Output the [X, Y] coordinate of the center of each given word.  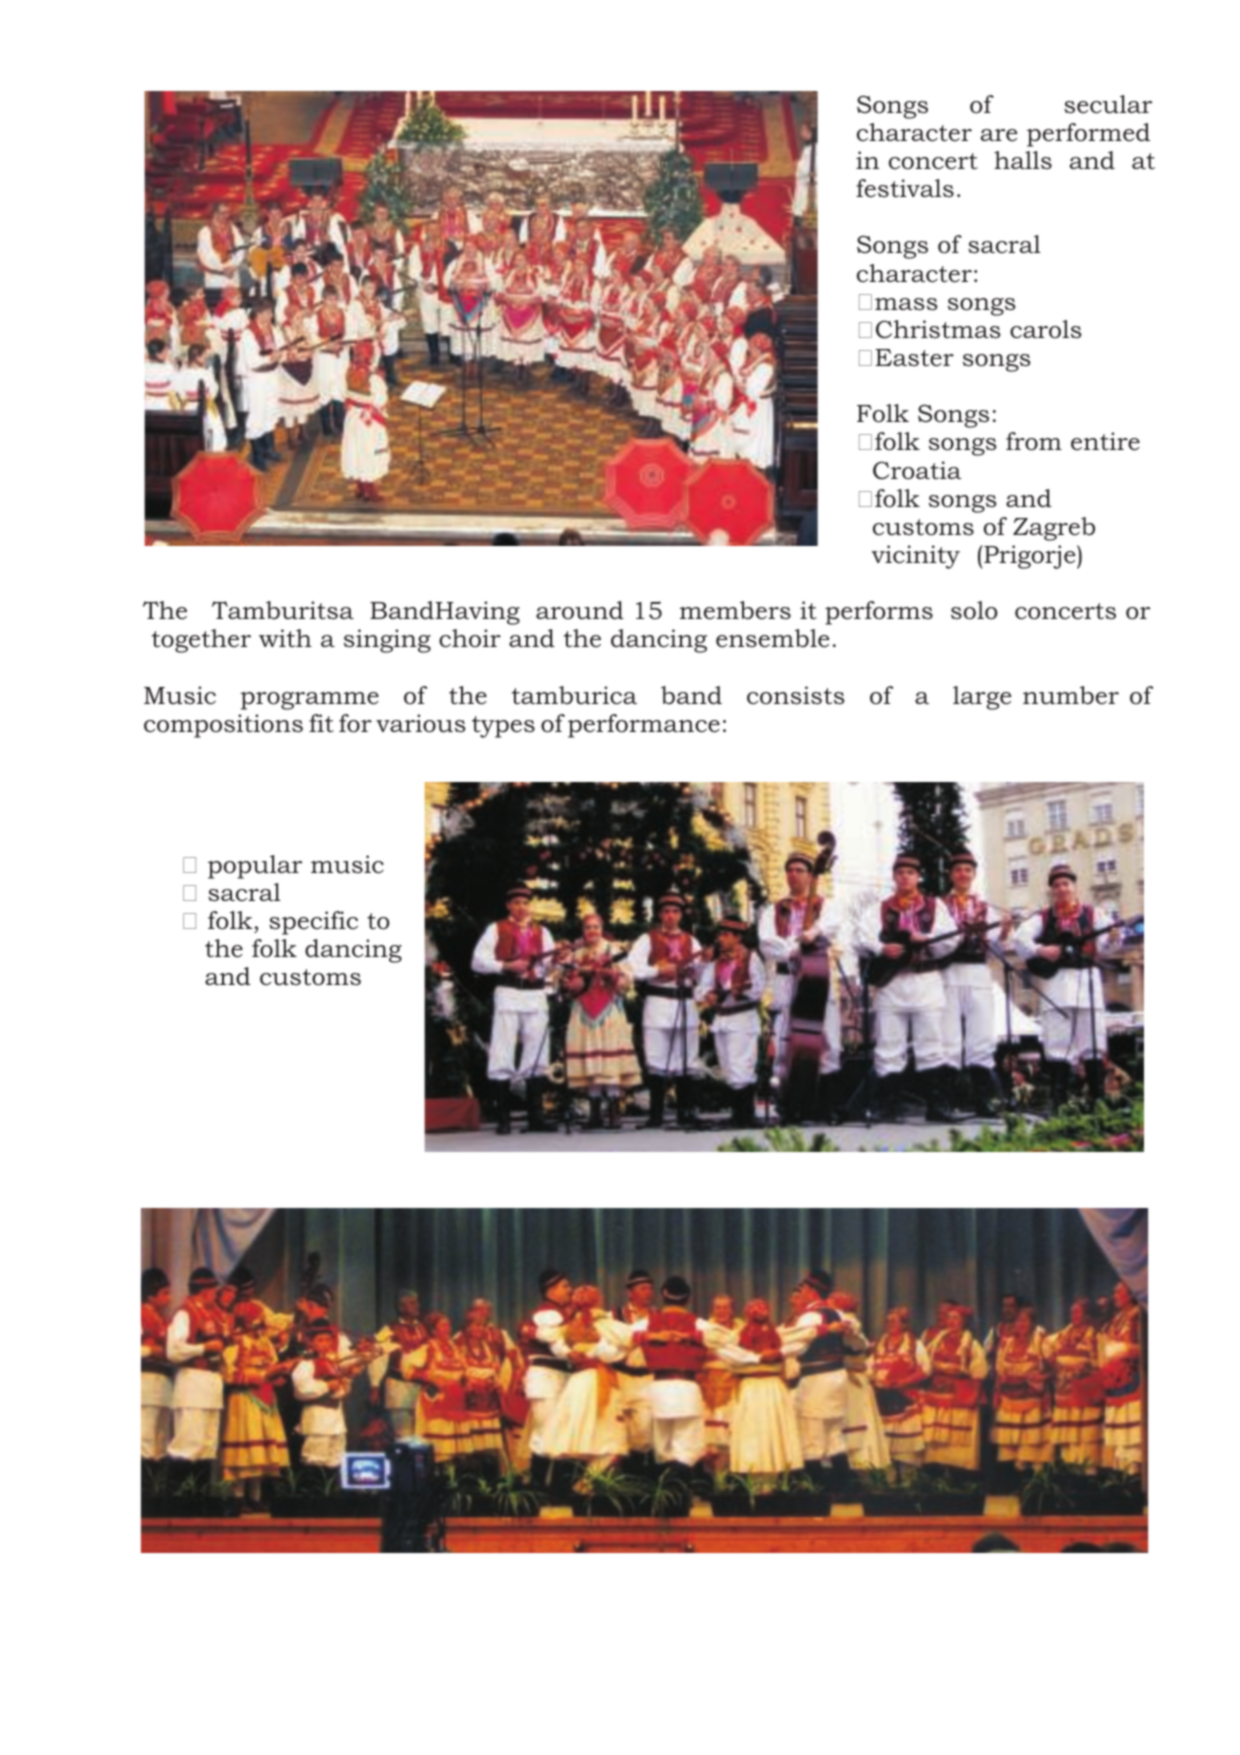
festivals [905, 188]
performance [644, 726]
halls [1023, 160]
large [982, 698]
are [999, 135]
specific [313, 923]
